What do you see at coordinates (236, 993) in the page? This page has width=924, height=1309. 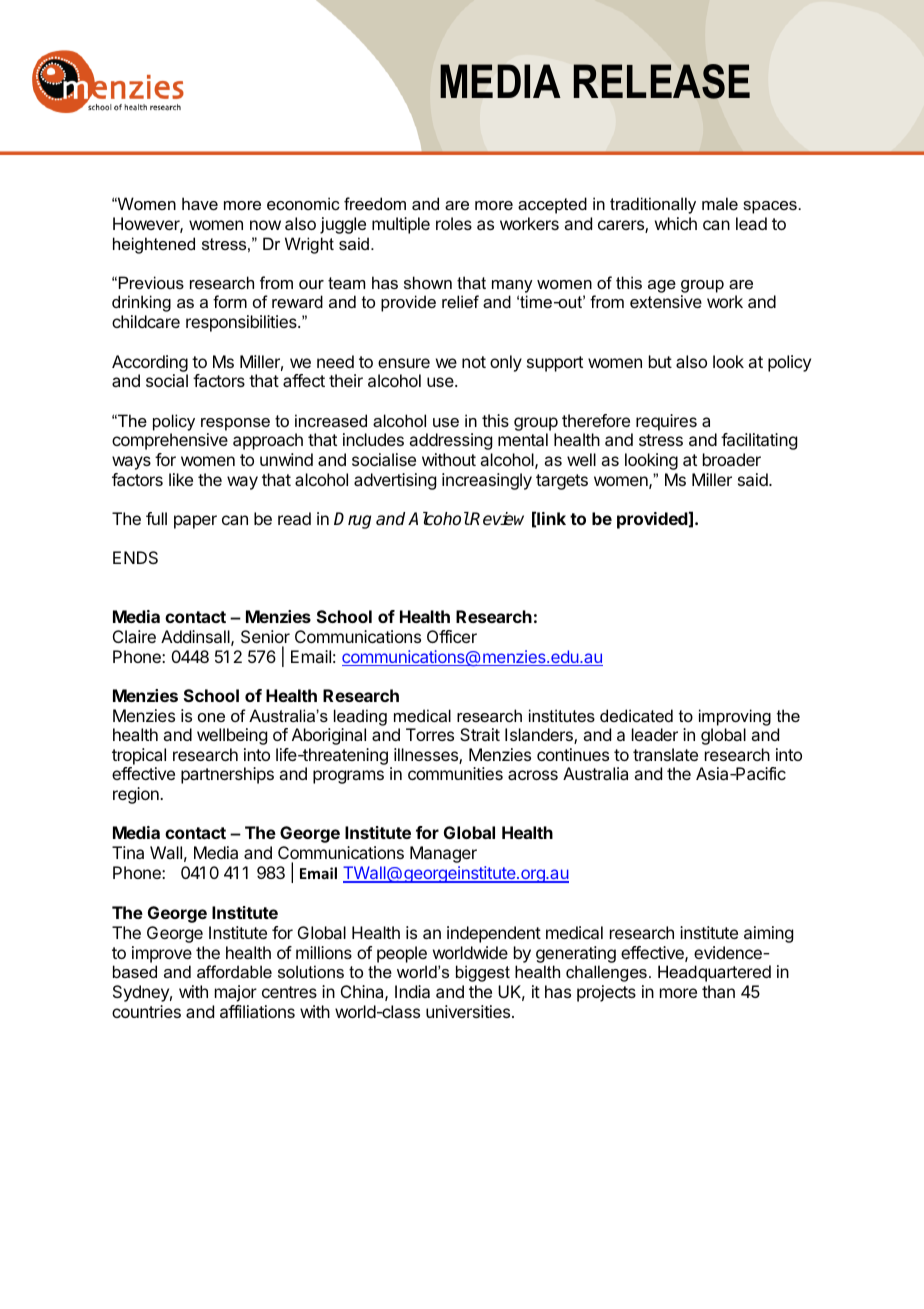 I see `major` at bounding box center [236, 993].
